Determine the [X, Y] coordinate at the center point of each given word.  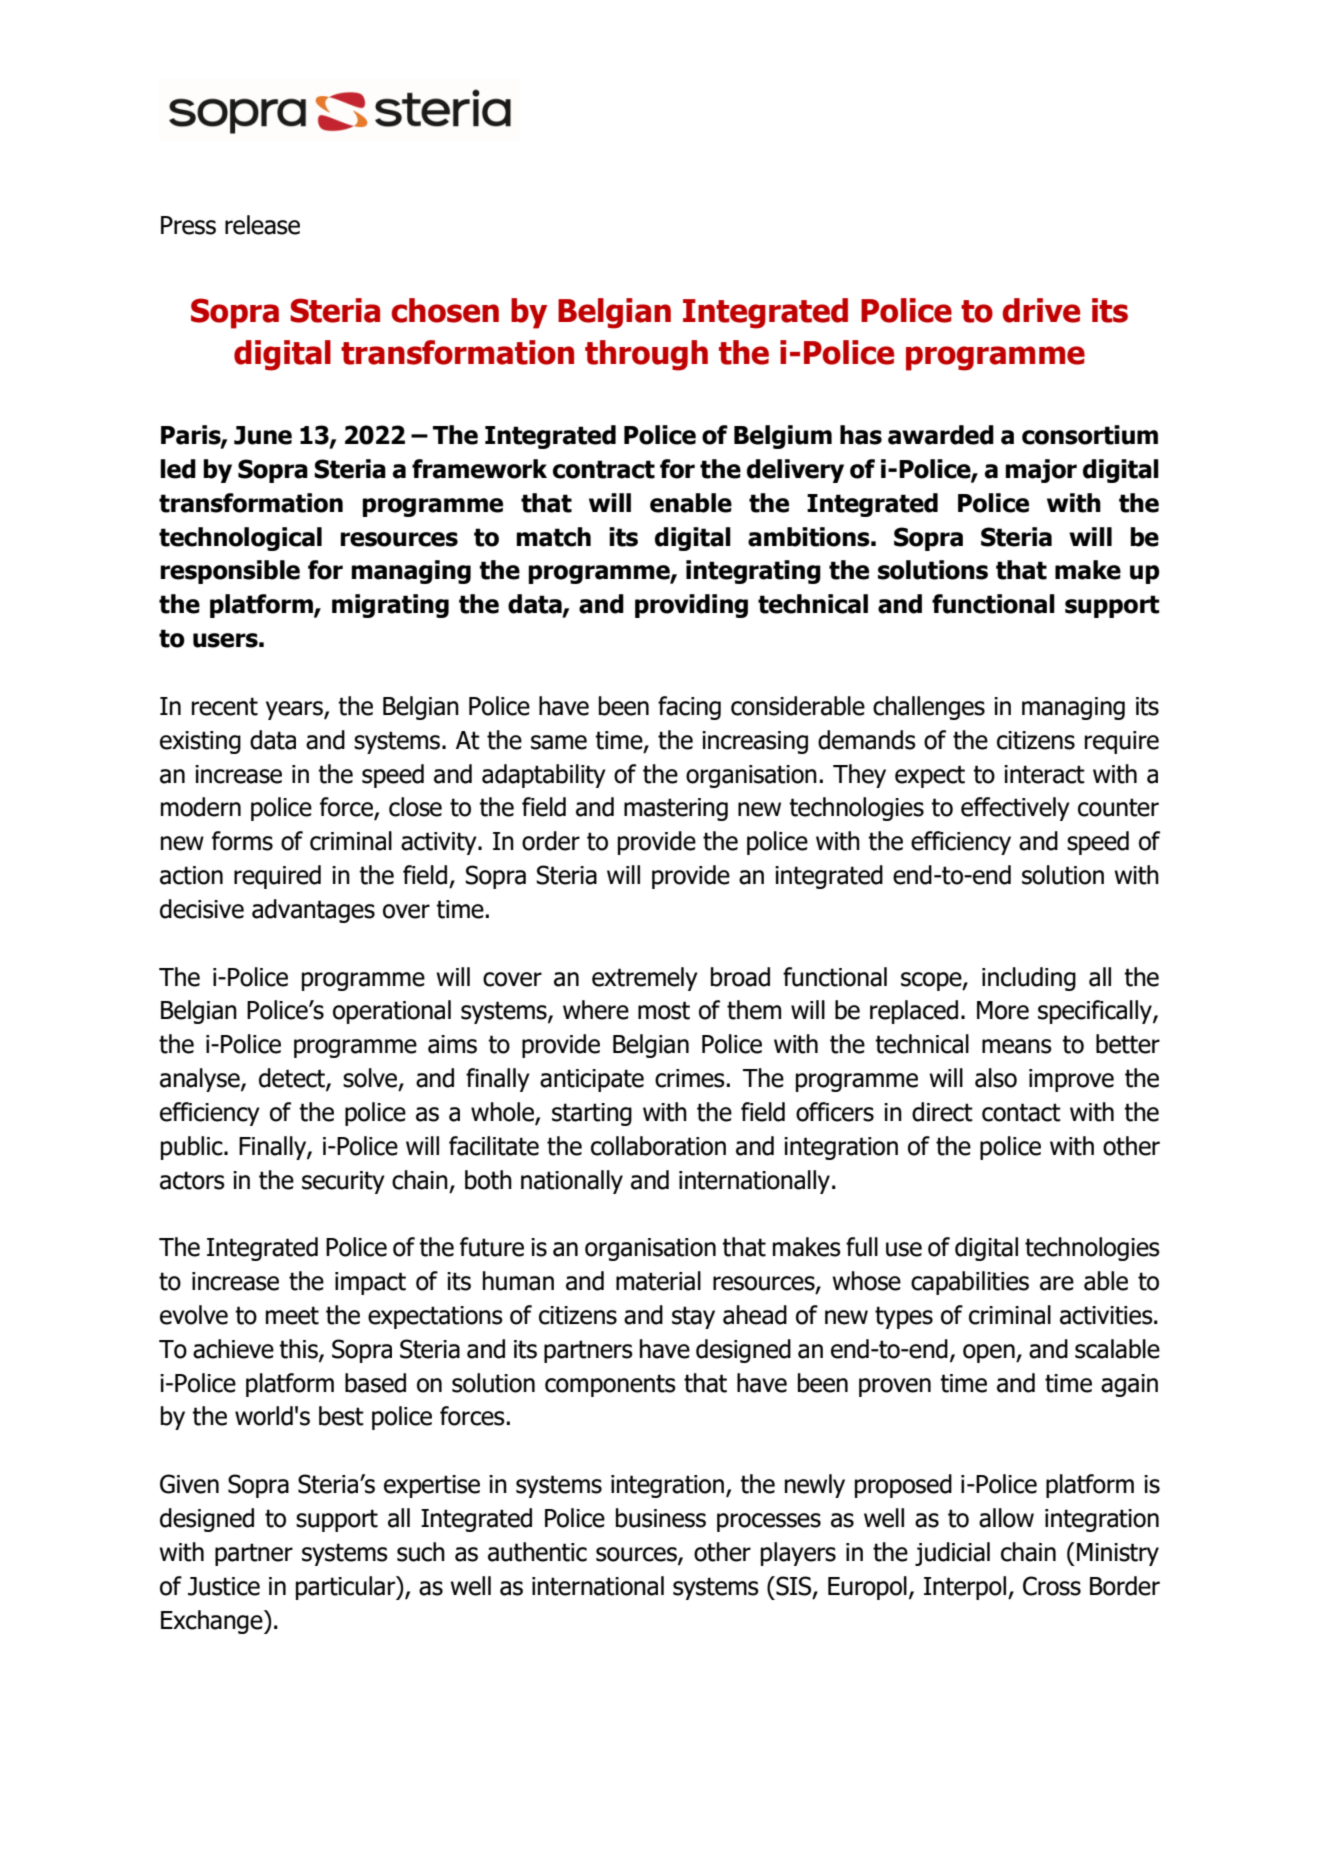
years [295, 710]
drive [1041, 310]
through [646, 355]
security [343, 1182]
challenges [929, 708]
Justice [224, 1586]
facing [689, 708]
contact [1021, 1112]
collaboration [658, 1146]
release [262, 225]
